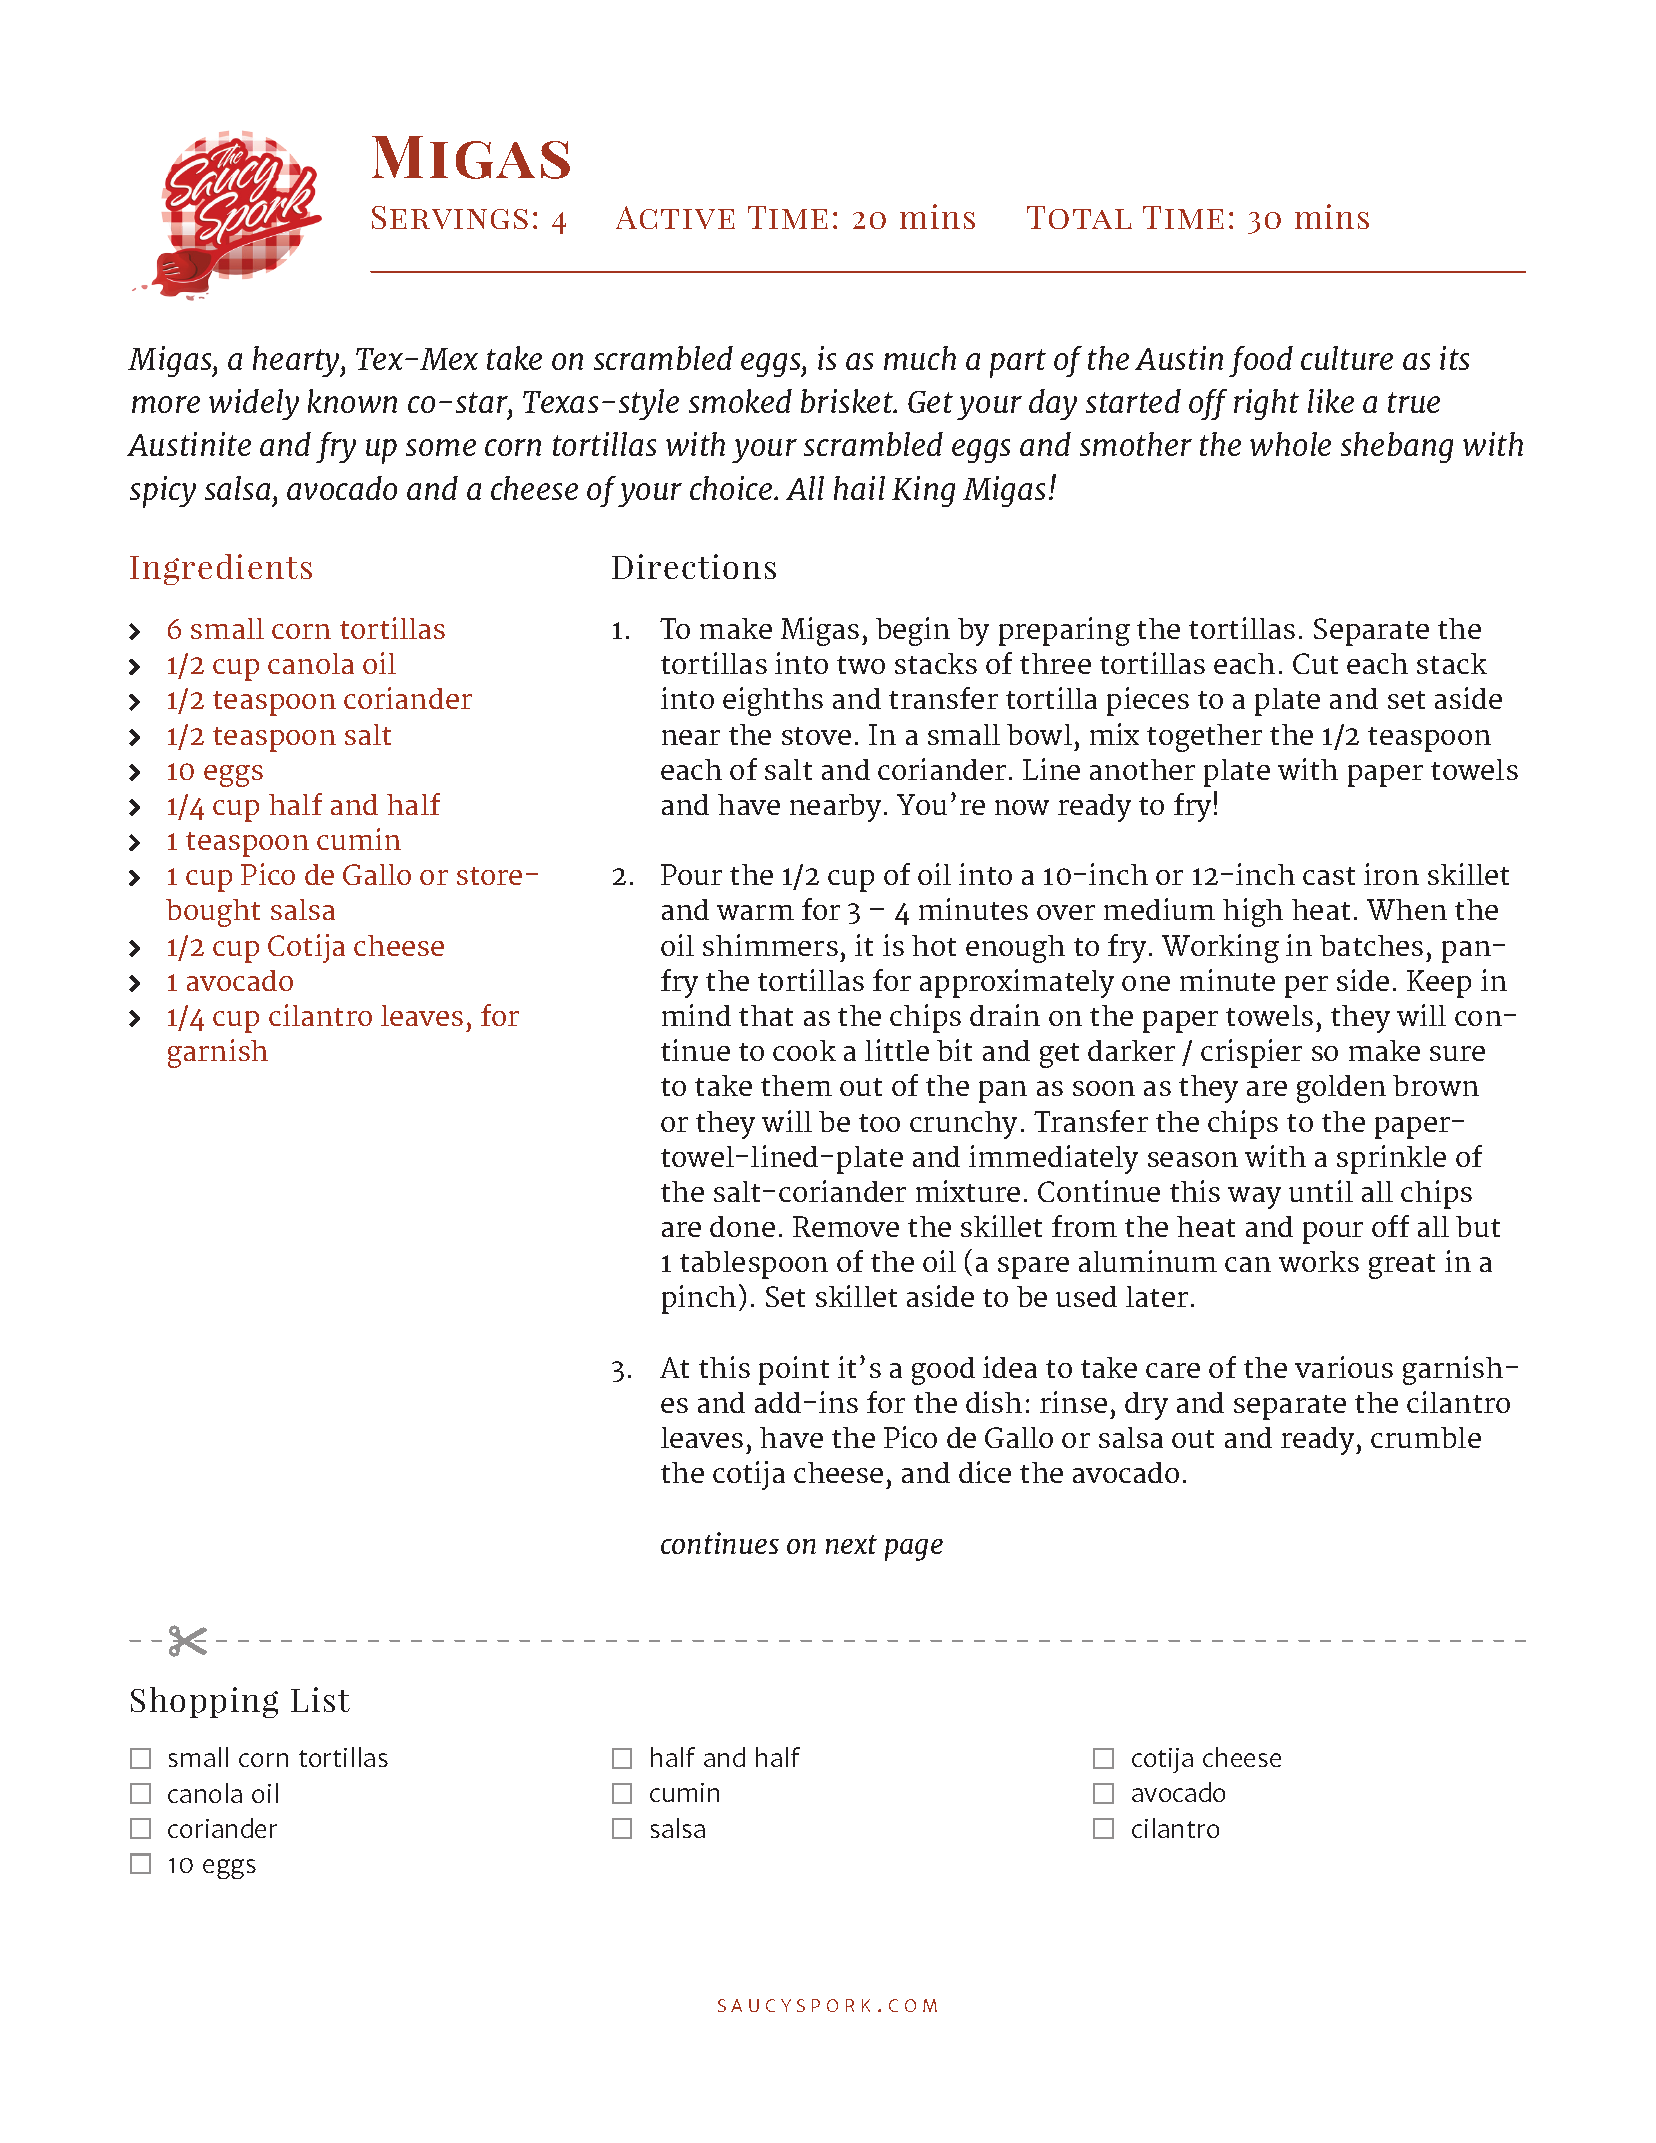  What do you see at coordinates (320, 1699) in the document?
I see `List` at bounding box center [320, 1699].
